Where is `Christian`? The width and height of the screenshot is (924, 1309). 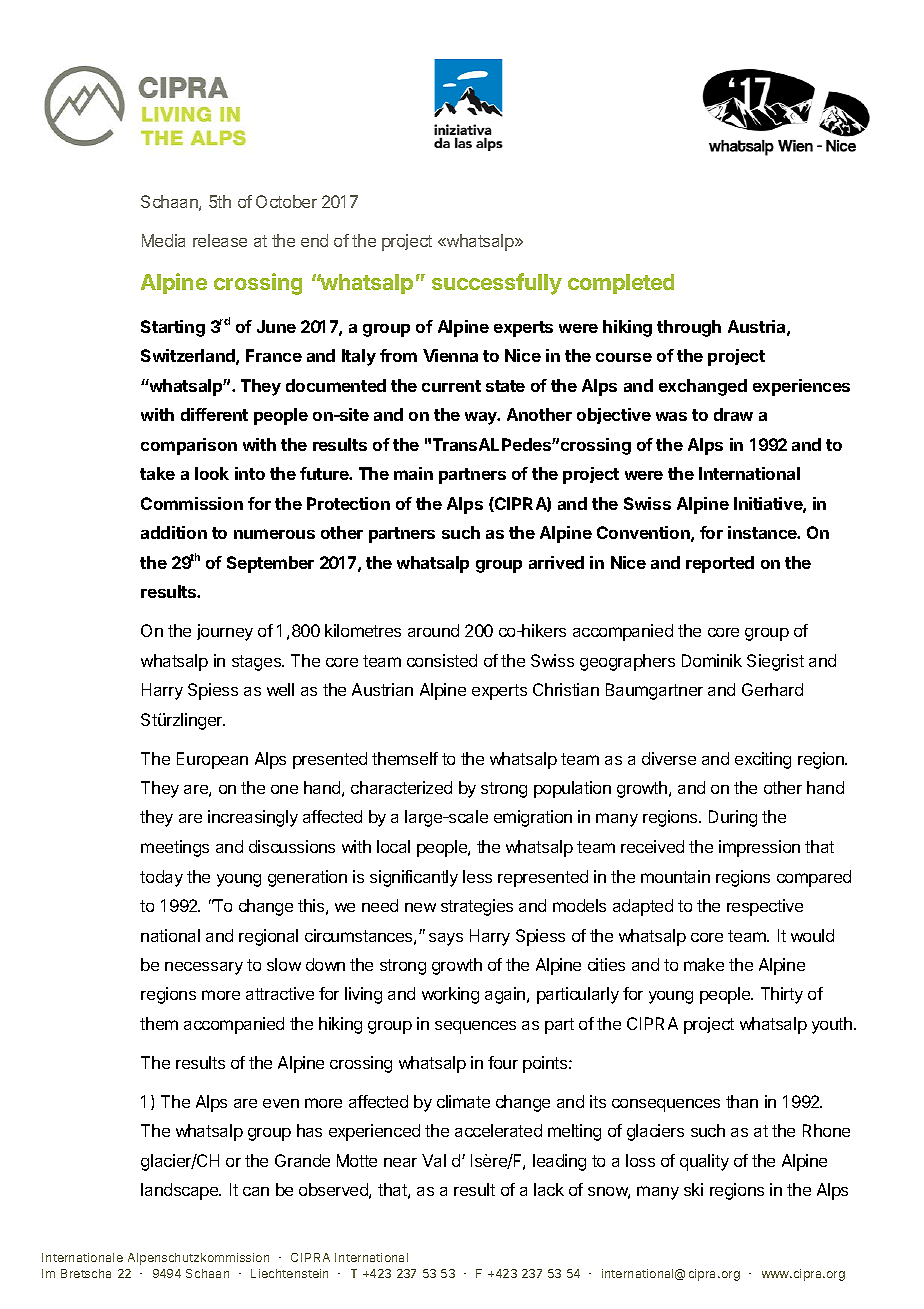
Christian is located at coordinates (566, 689).
